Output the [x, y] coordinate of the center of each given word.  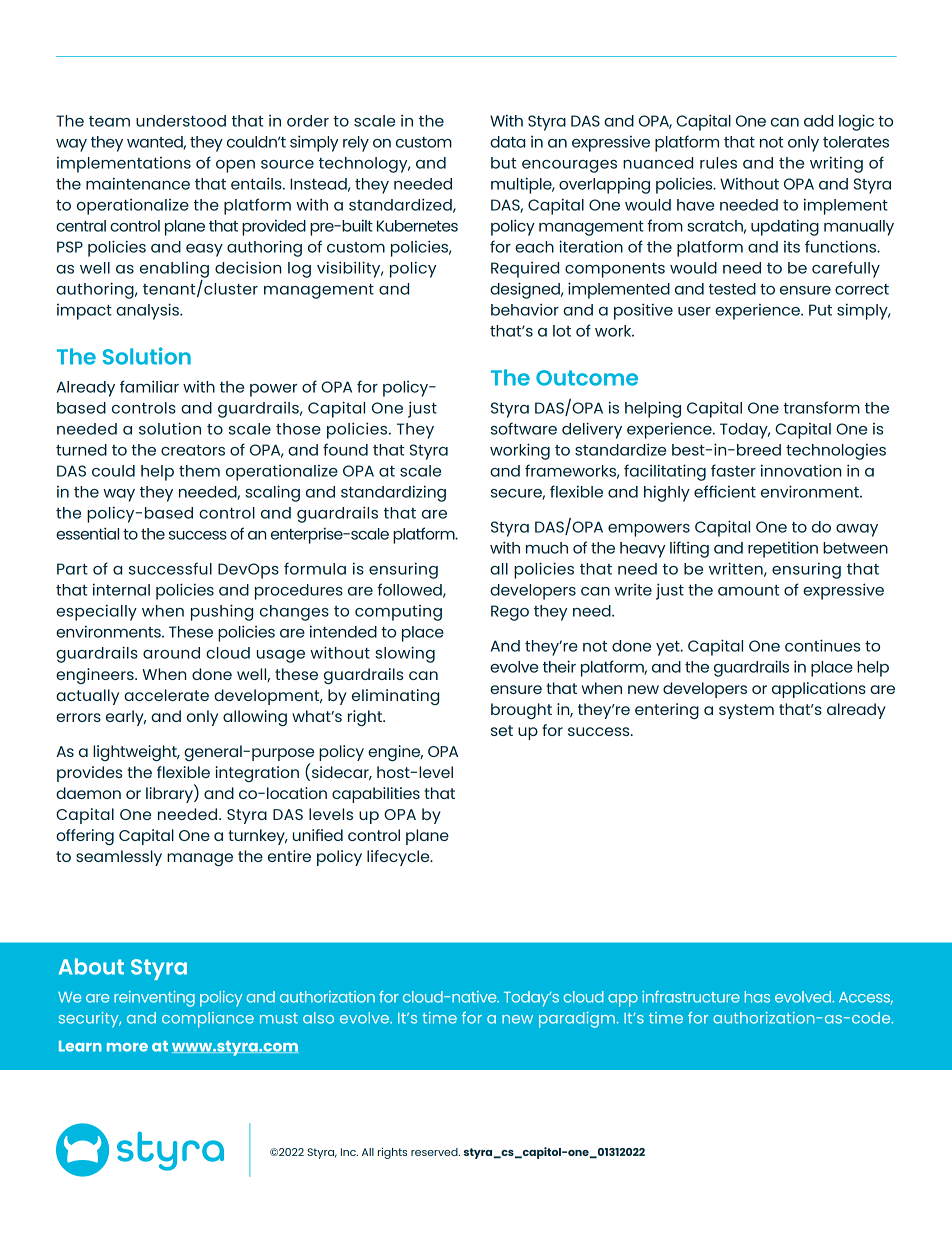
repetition [783, 549]
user [694, 311]
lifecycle [399, 858]
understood [181, 121]
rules [718, 163]
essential [87, 533]
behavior [525, 309]
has [757, 997]
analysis [148, 311]
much [547, 548]
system [746, 711]
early [126, 718]
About [91, 966]
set [502, 730]
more [127, 1047]
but [503, 163]
